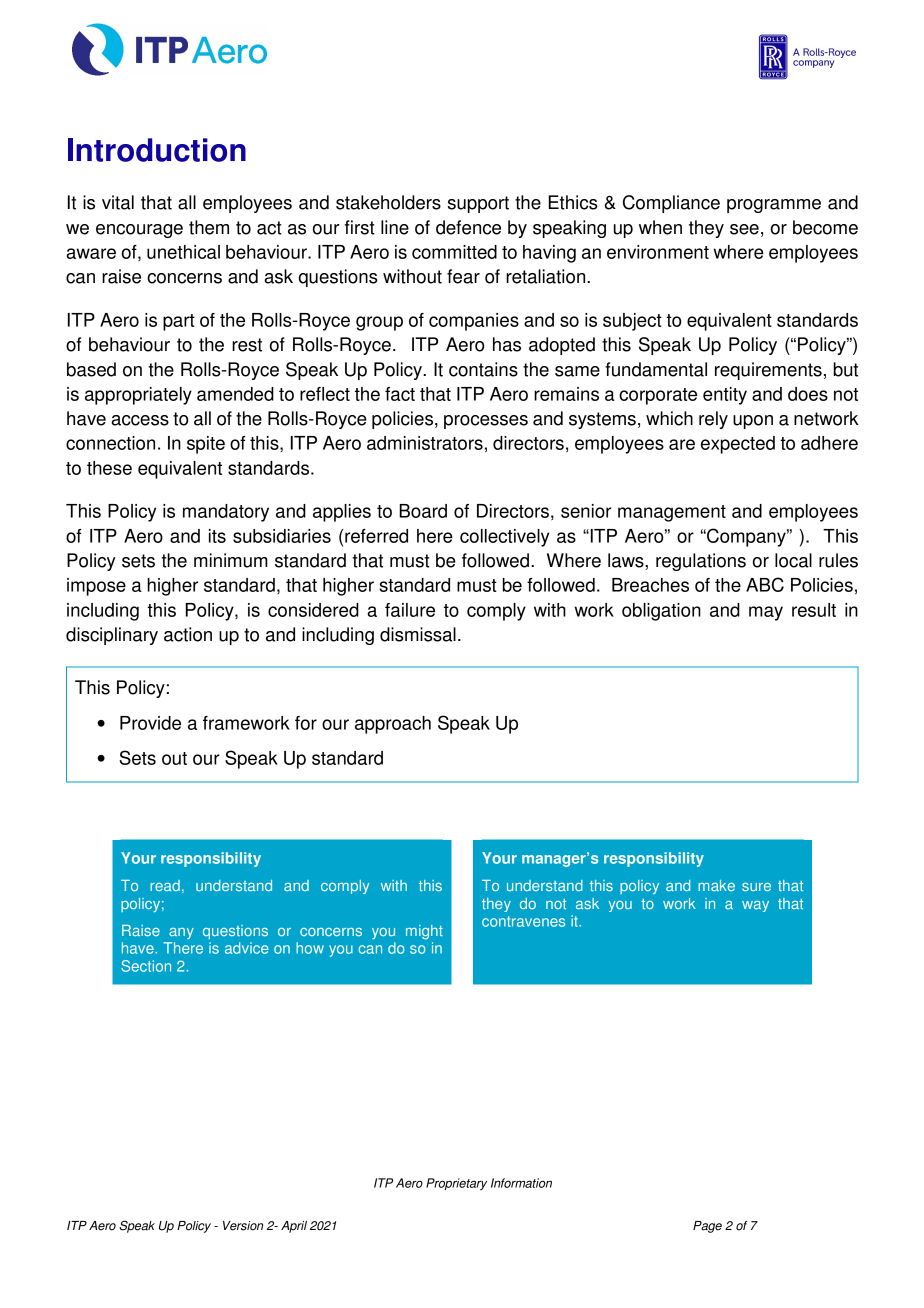 Image resolution: width=924 pixels, height=1308 pixels. Describe the element at coordinates (456, 1184) in the image. I see `Proprietary` at that location.
